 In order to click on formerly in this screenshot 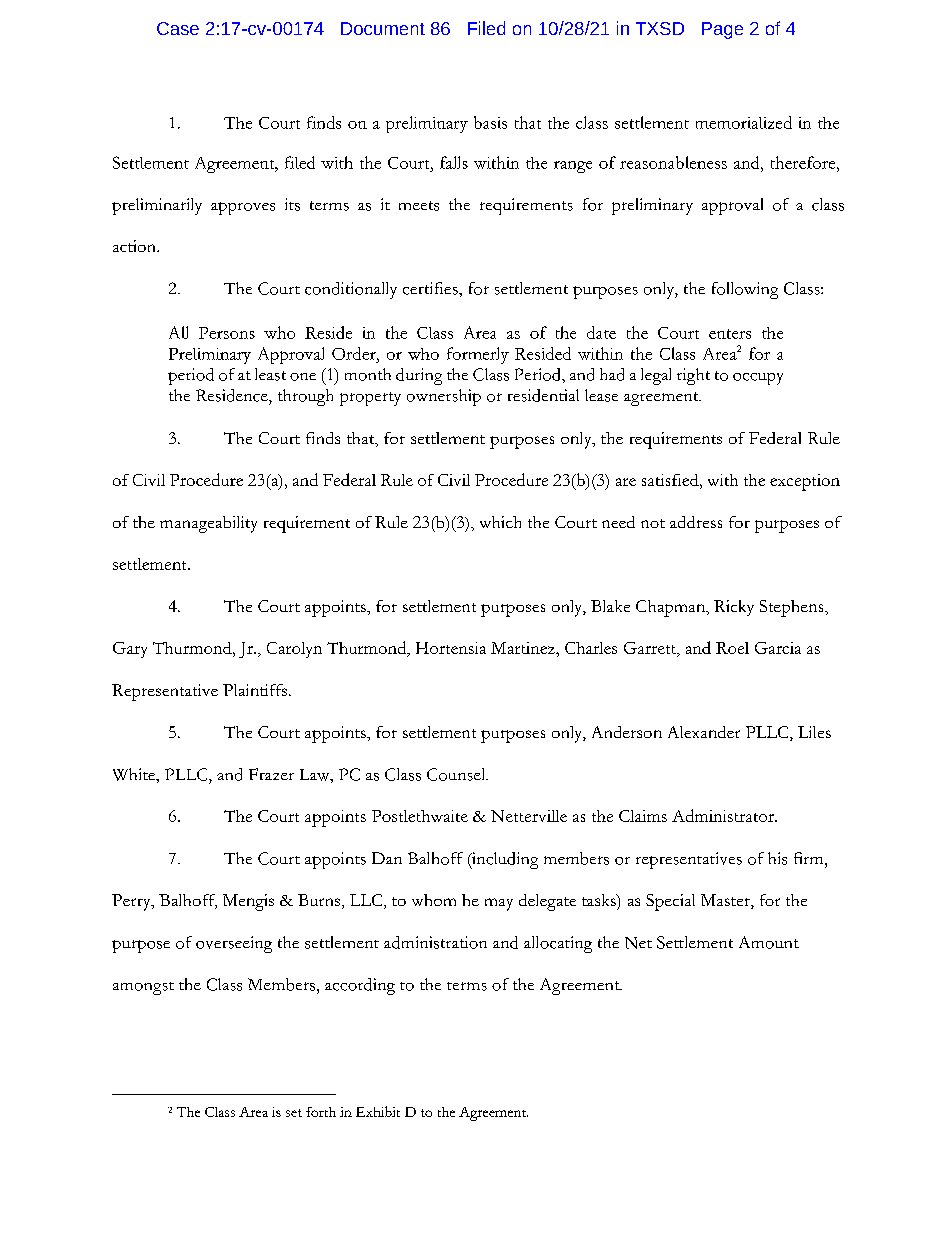, I will do `click(478, 355)`.
